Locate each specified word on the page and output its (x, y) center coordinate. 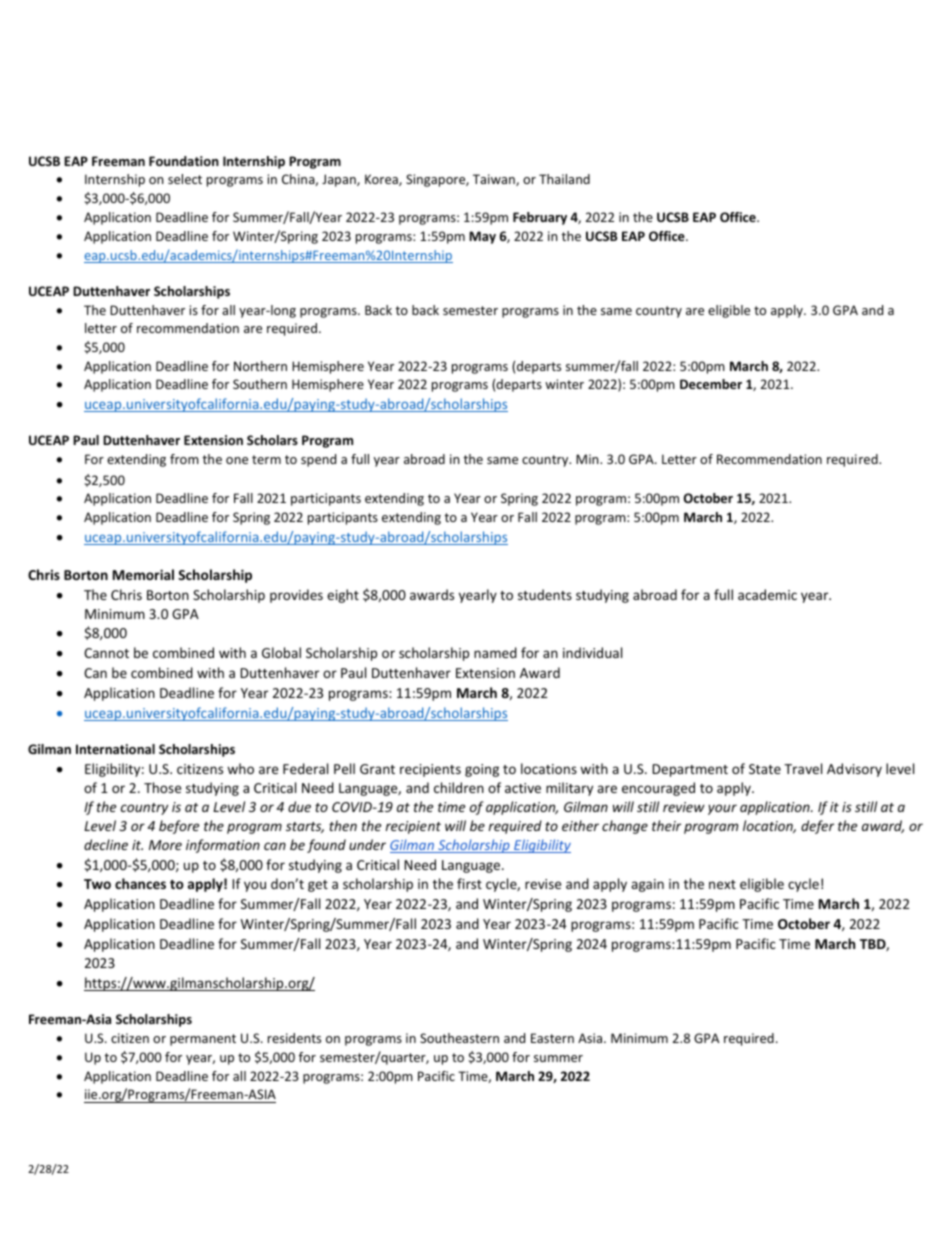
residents (294, 1038)
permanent (203, 1040)
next (722, 884)
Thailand (564, 179)
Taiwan (495, 180)
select (185, 179)
